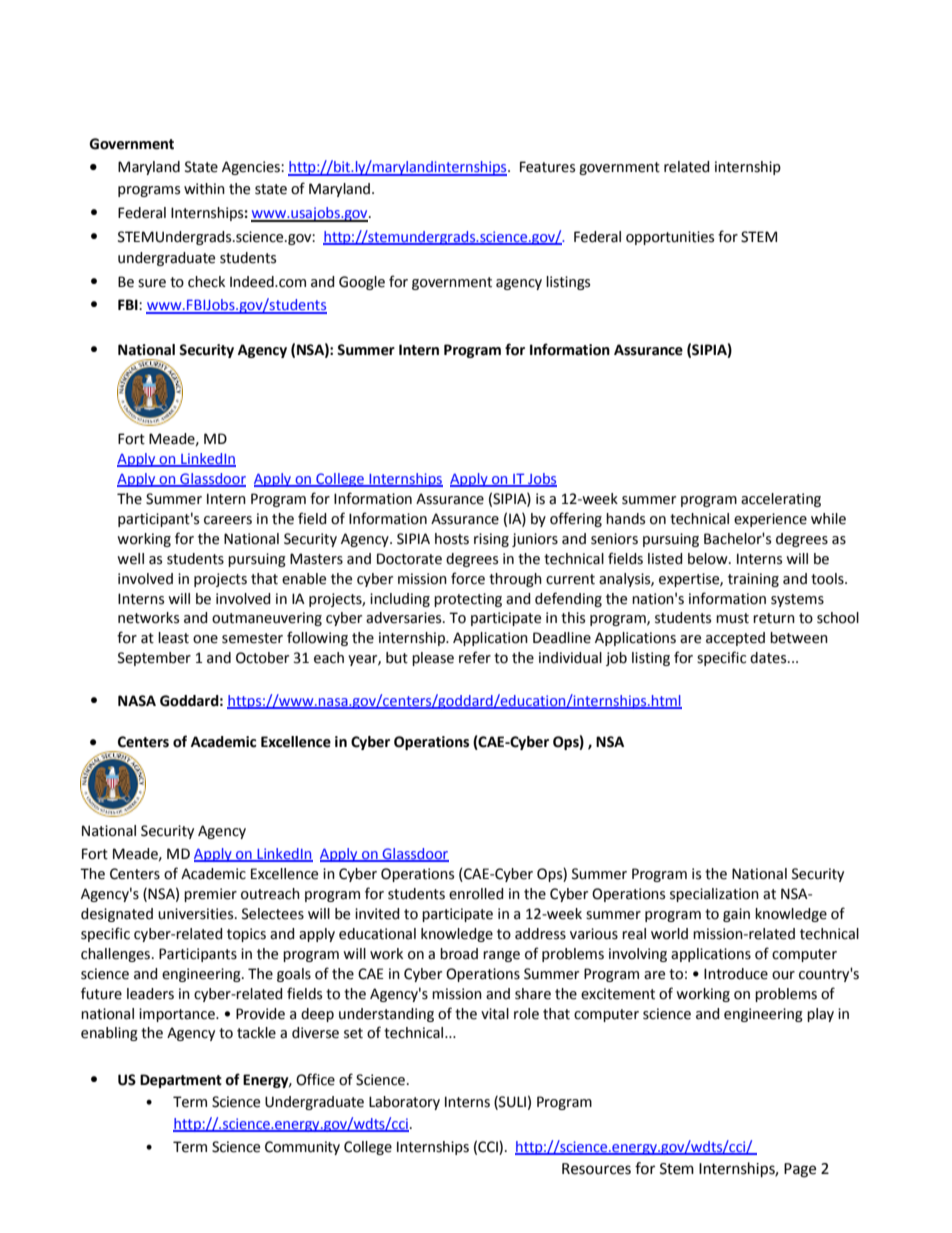  Describe the element at coordinates (204, 189) in the page. I see `within` at that location.
